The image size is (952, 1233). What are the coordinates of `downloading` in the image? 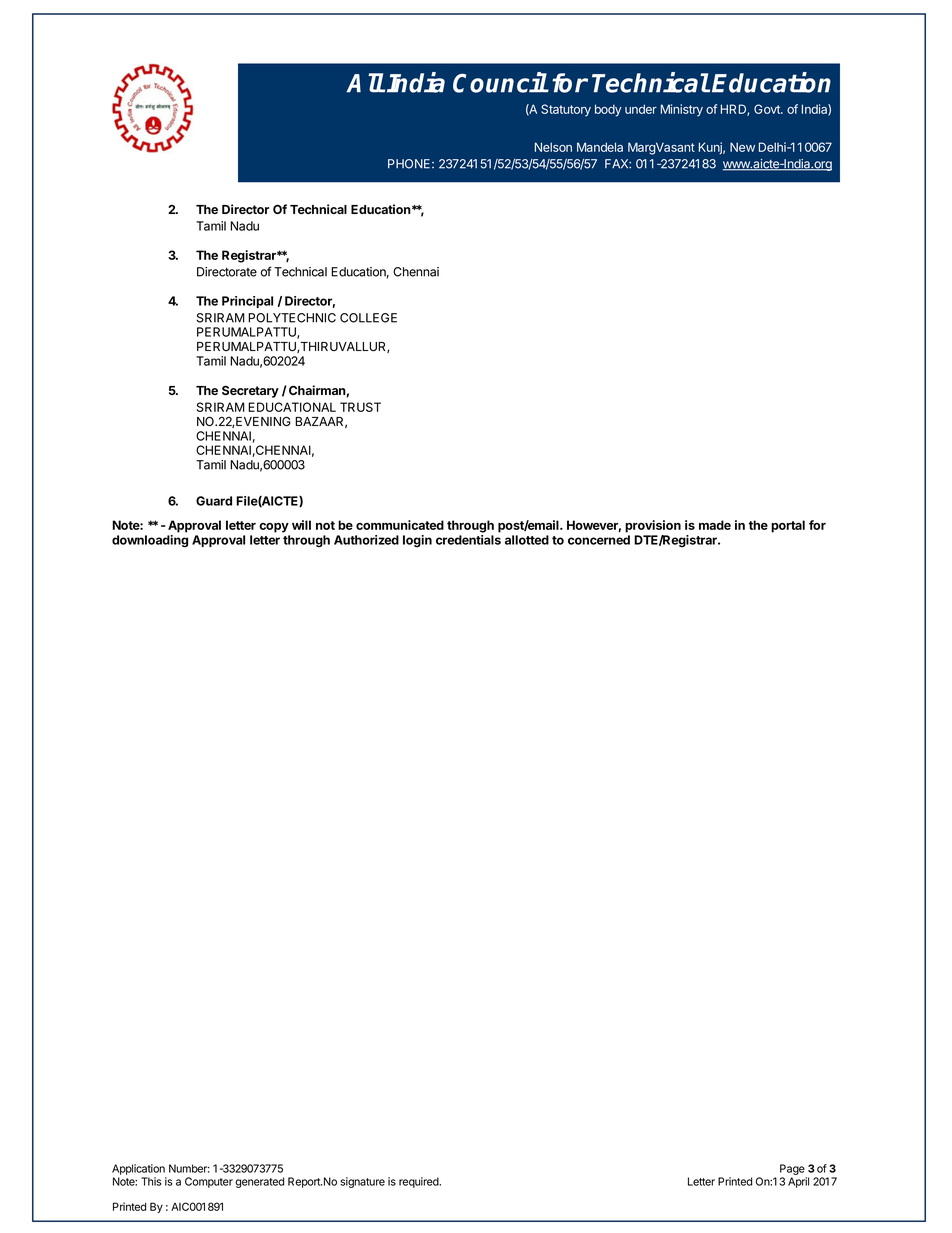 It's located at (150, 541).
